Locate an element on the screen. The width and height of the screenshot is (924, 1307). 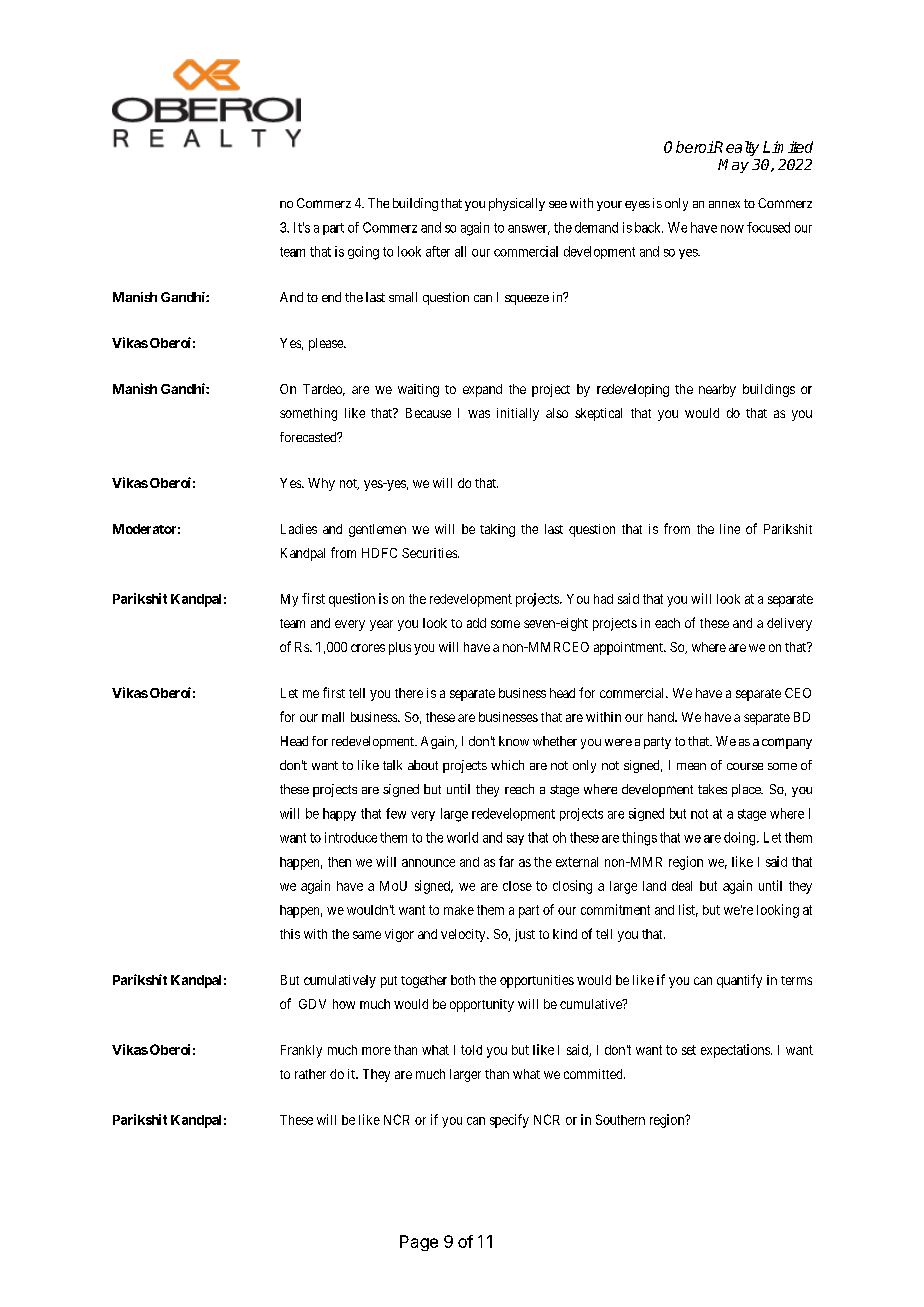
course is located at coordinates (745, 766).
